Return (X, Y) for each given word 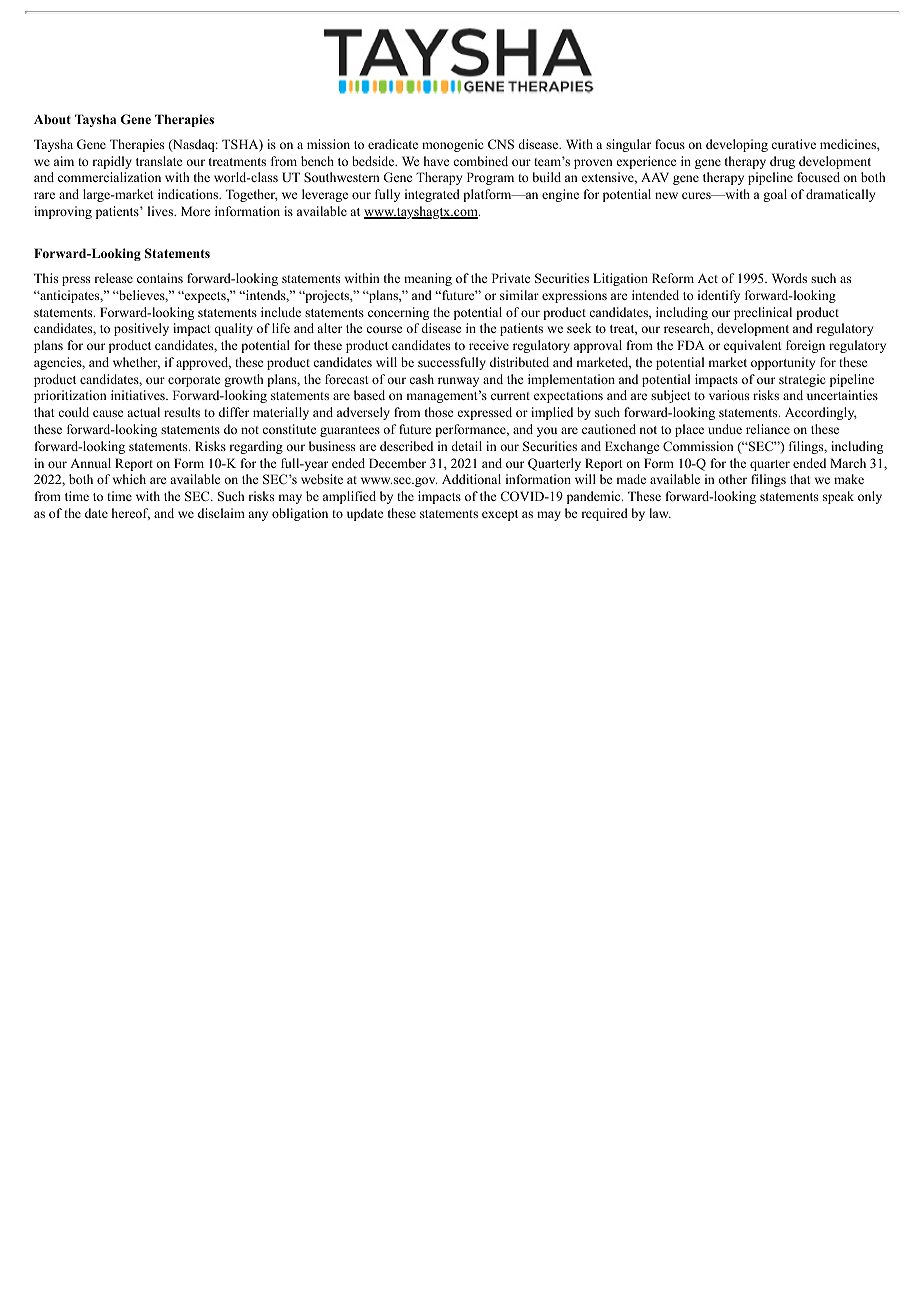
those (439, 412)
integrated (432, 195)
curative (793, 144)
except (500, 515)
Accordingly (821, 413)
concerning (398, 313)
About (52, 119)
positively (141, 329)
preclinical (763, 313)
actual (143, 412)
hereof (131, 514)
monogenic (452, 145)
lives (162, 211)
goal (775, 195)
